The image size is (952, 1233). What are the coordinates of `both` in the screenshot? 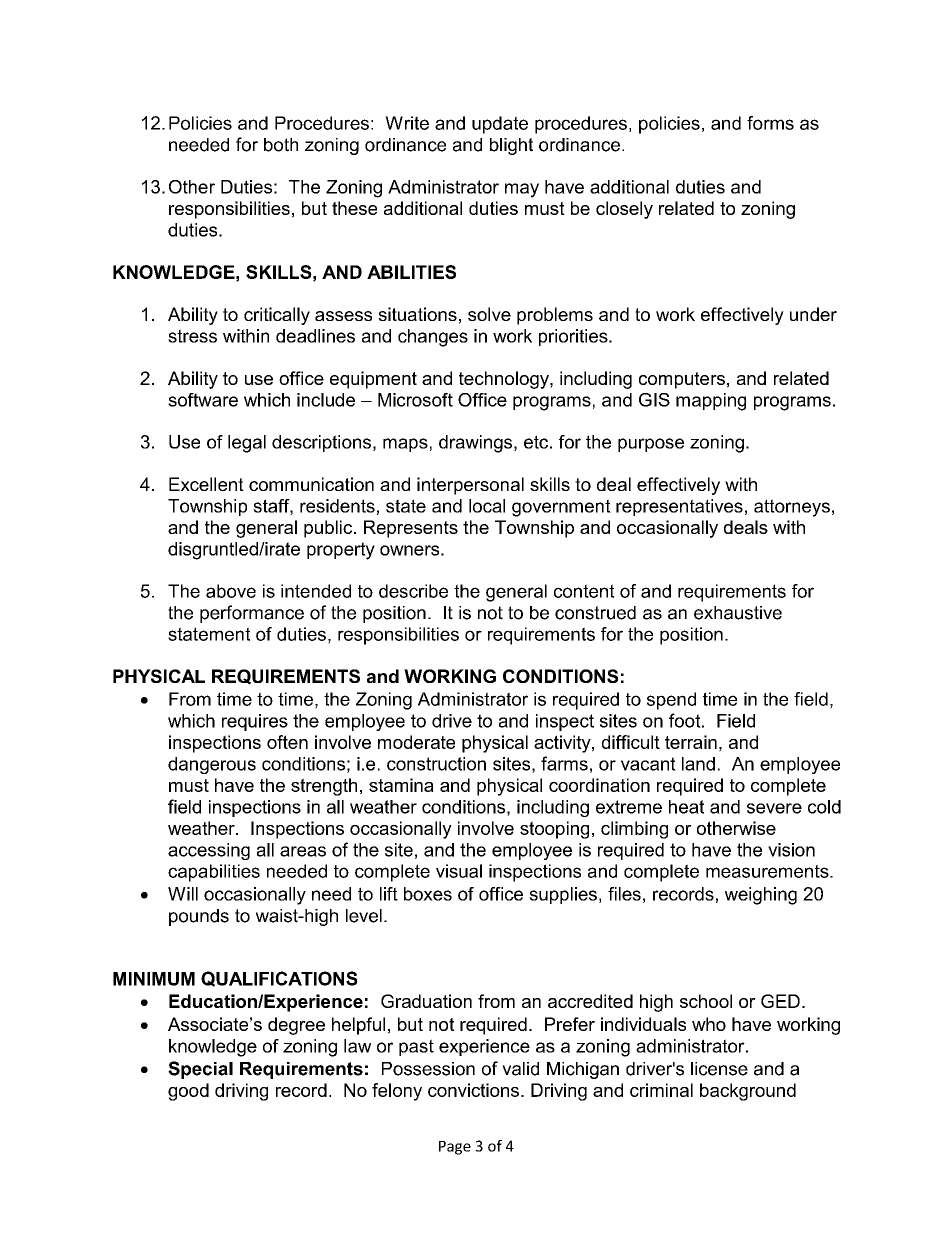 It's located at (281, 145).
